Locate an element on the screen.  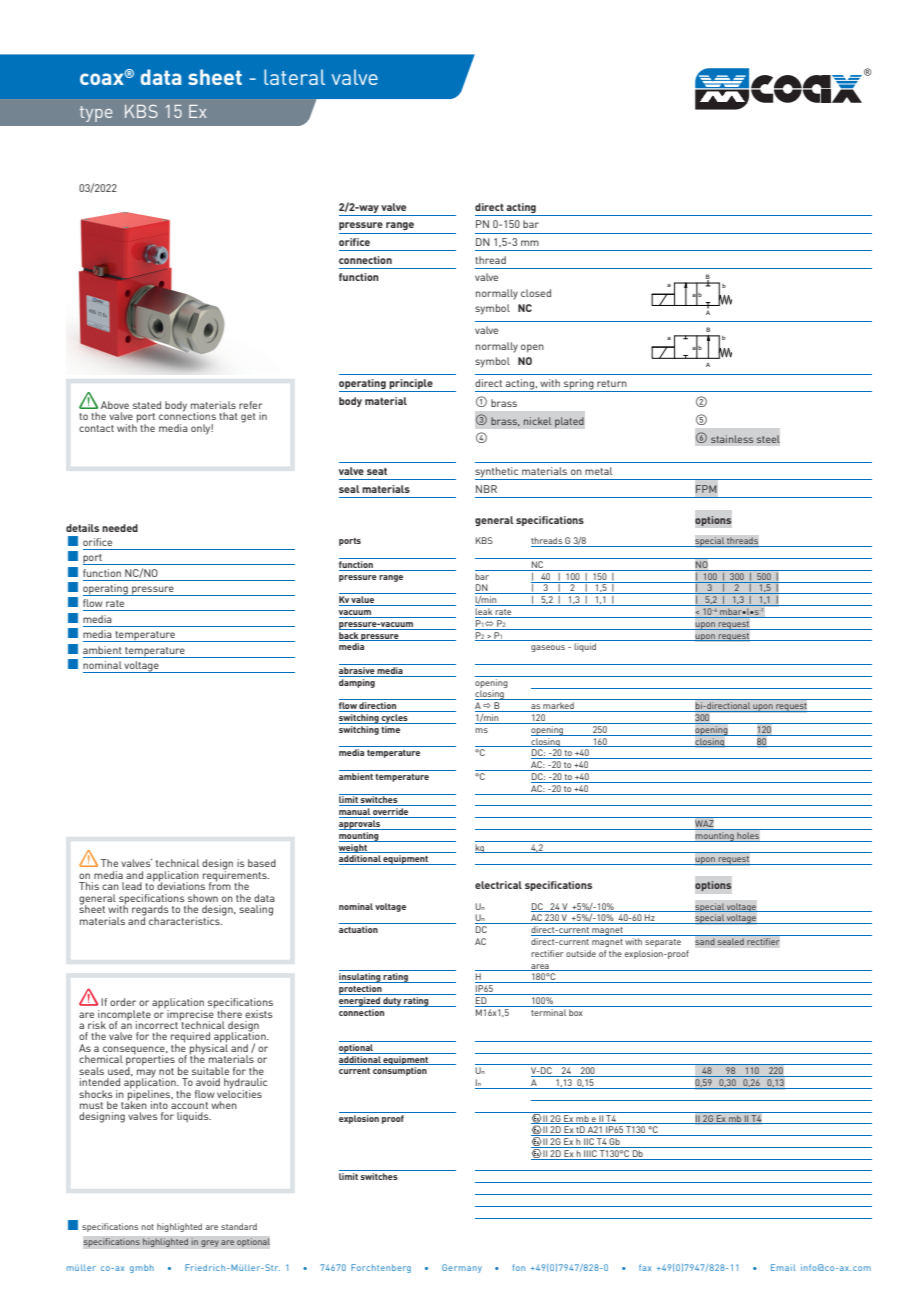
deviations is located at coordinates (181, 885).
